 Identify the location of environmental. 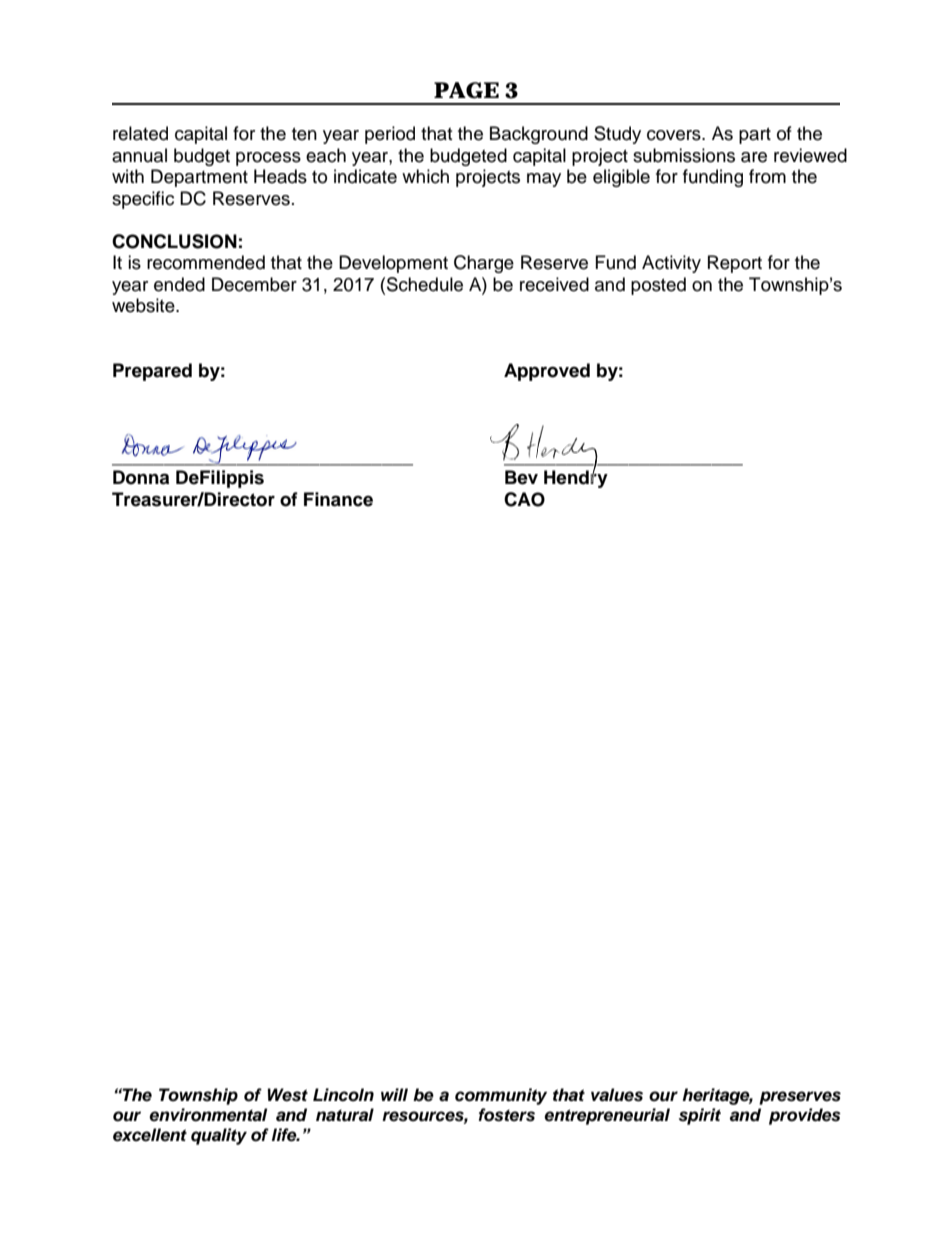
(208, 1115).
